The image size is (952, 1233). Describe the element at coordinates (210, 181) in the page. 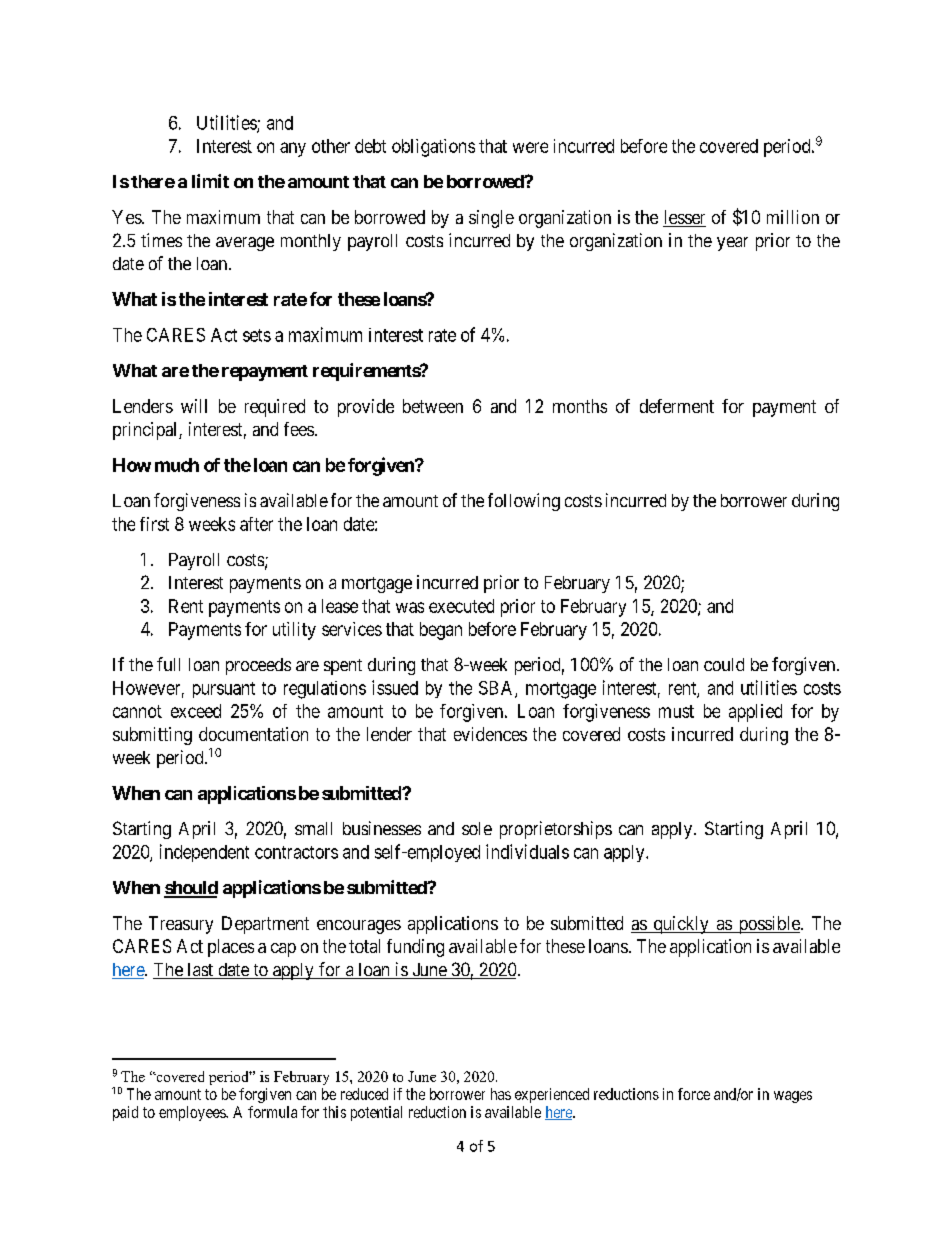

I see `limit` at that location.
